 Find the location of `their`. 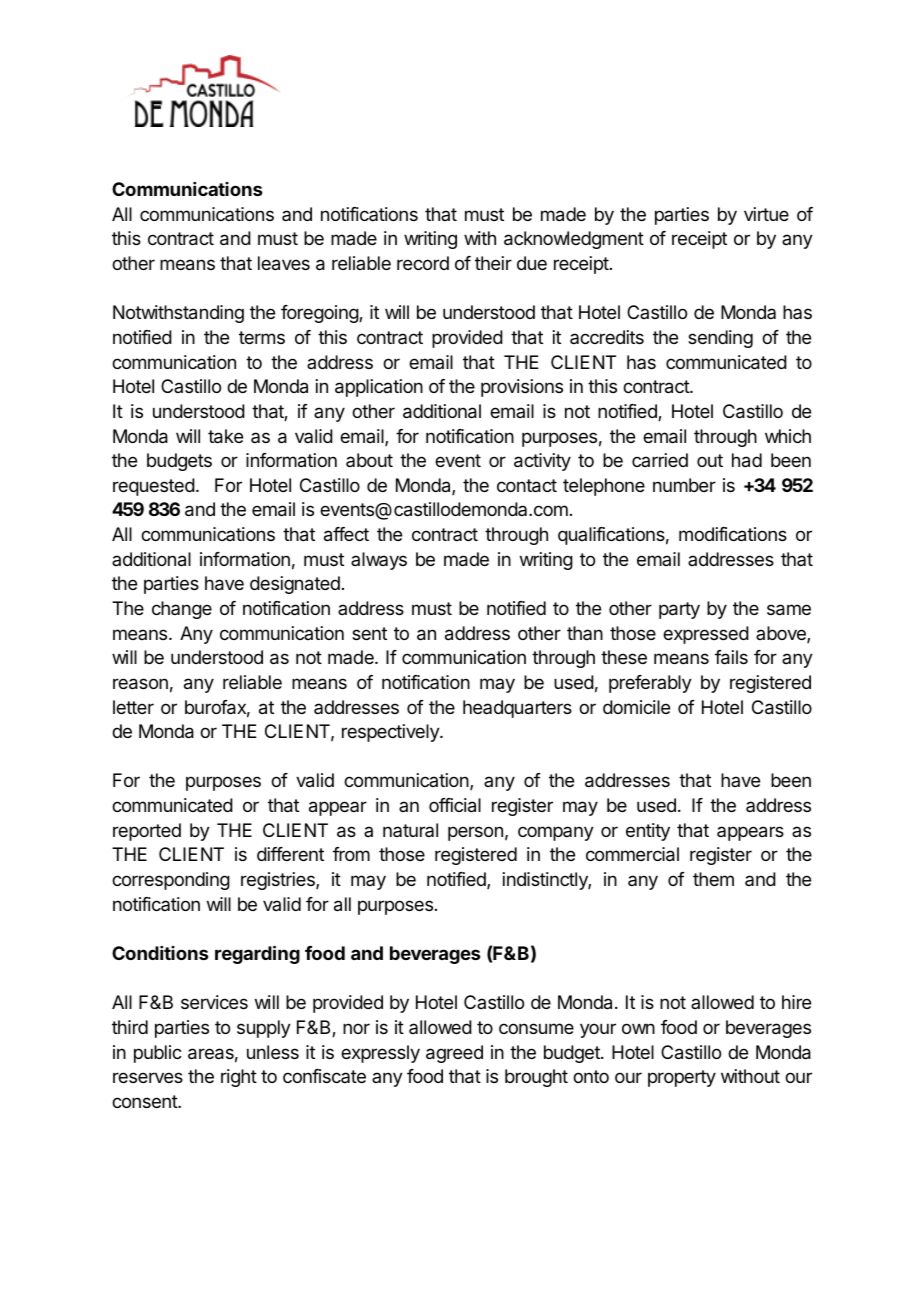

their is located at coordinates (493, 263).
